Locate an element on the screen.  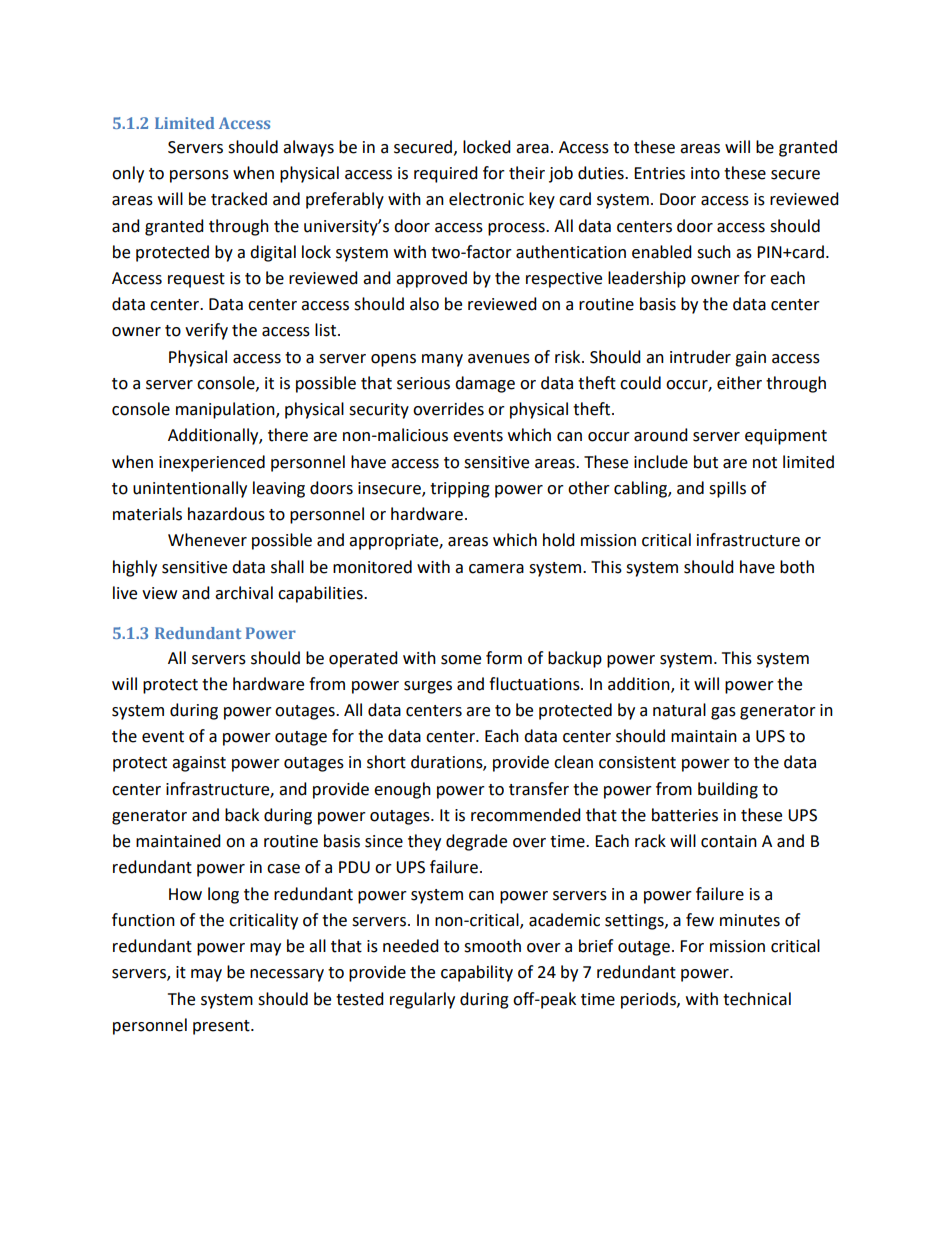
spills is located at coordinates (727, 489).
